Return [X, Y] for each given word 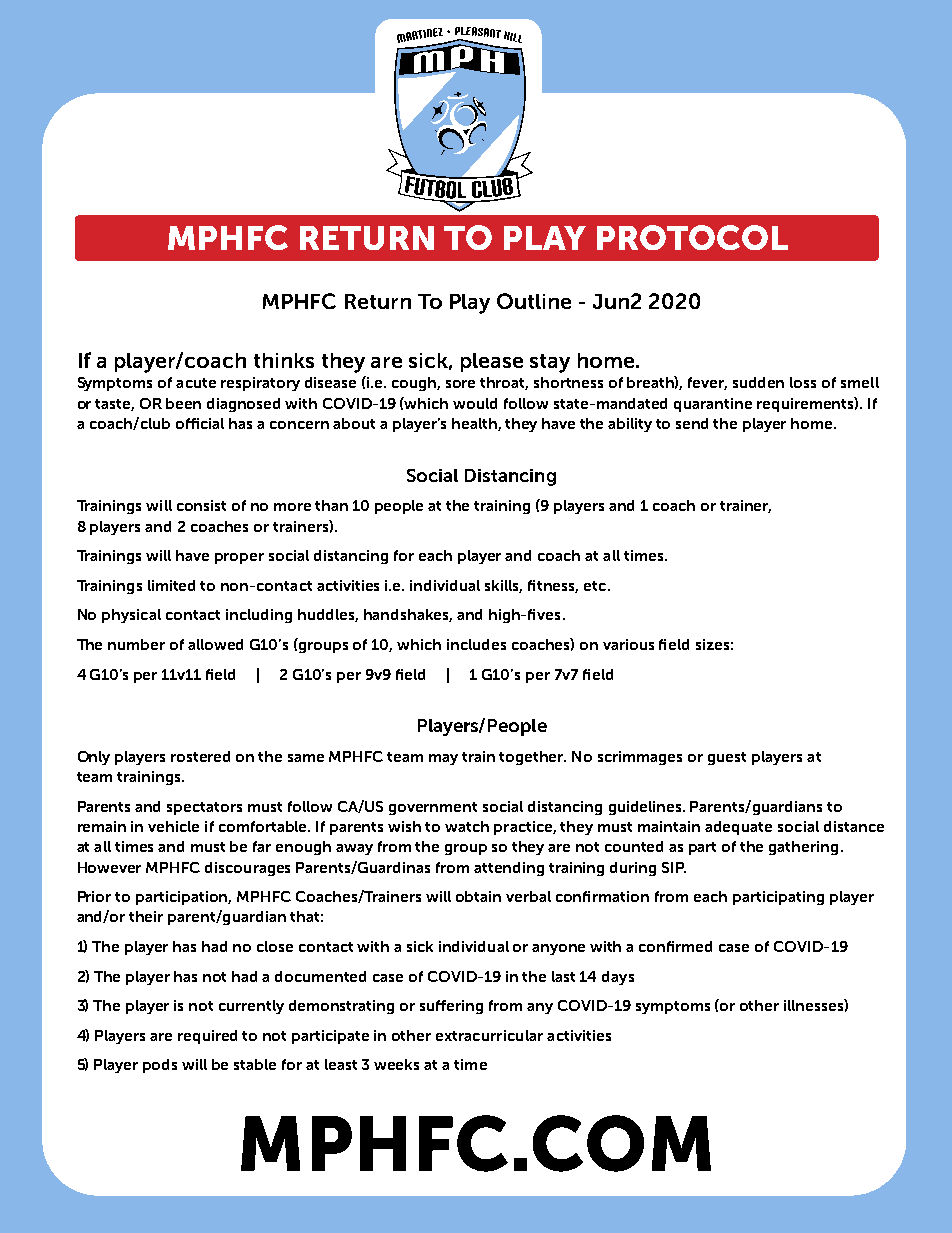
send [692, 423]
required [207, 1037]
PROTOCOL [692, 237]
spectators [204, 808]
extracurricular [489, 1035]
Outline [534, 301]
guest [727, 758]
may [443, 759]
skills [503, 586]
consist [201, 505]
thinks [284, 360]
